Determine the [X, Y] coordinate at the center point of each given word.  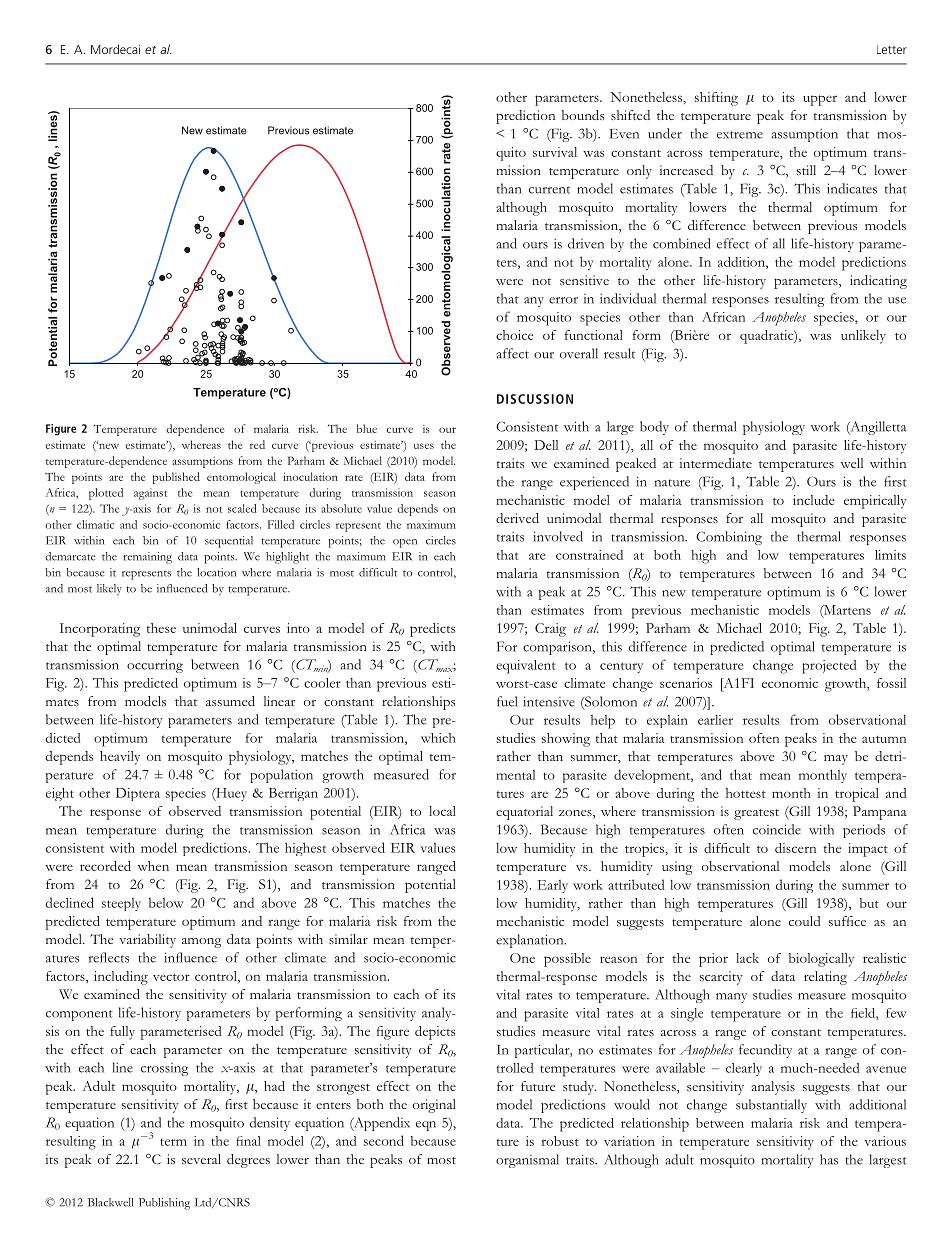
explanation [531, 941]
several [201, 1159]
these [161, 628]
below [166, 902]
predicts [432, 630]
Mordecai [115, 49]
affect [512, 353]
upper [820, 100]
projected [829, 667]
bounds [583, 115]
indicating [878, 282]
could [804, 921]
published [176, 478]
